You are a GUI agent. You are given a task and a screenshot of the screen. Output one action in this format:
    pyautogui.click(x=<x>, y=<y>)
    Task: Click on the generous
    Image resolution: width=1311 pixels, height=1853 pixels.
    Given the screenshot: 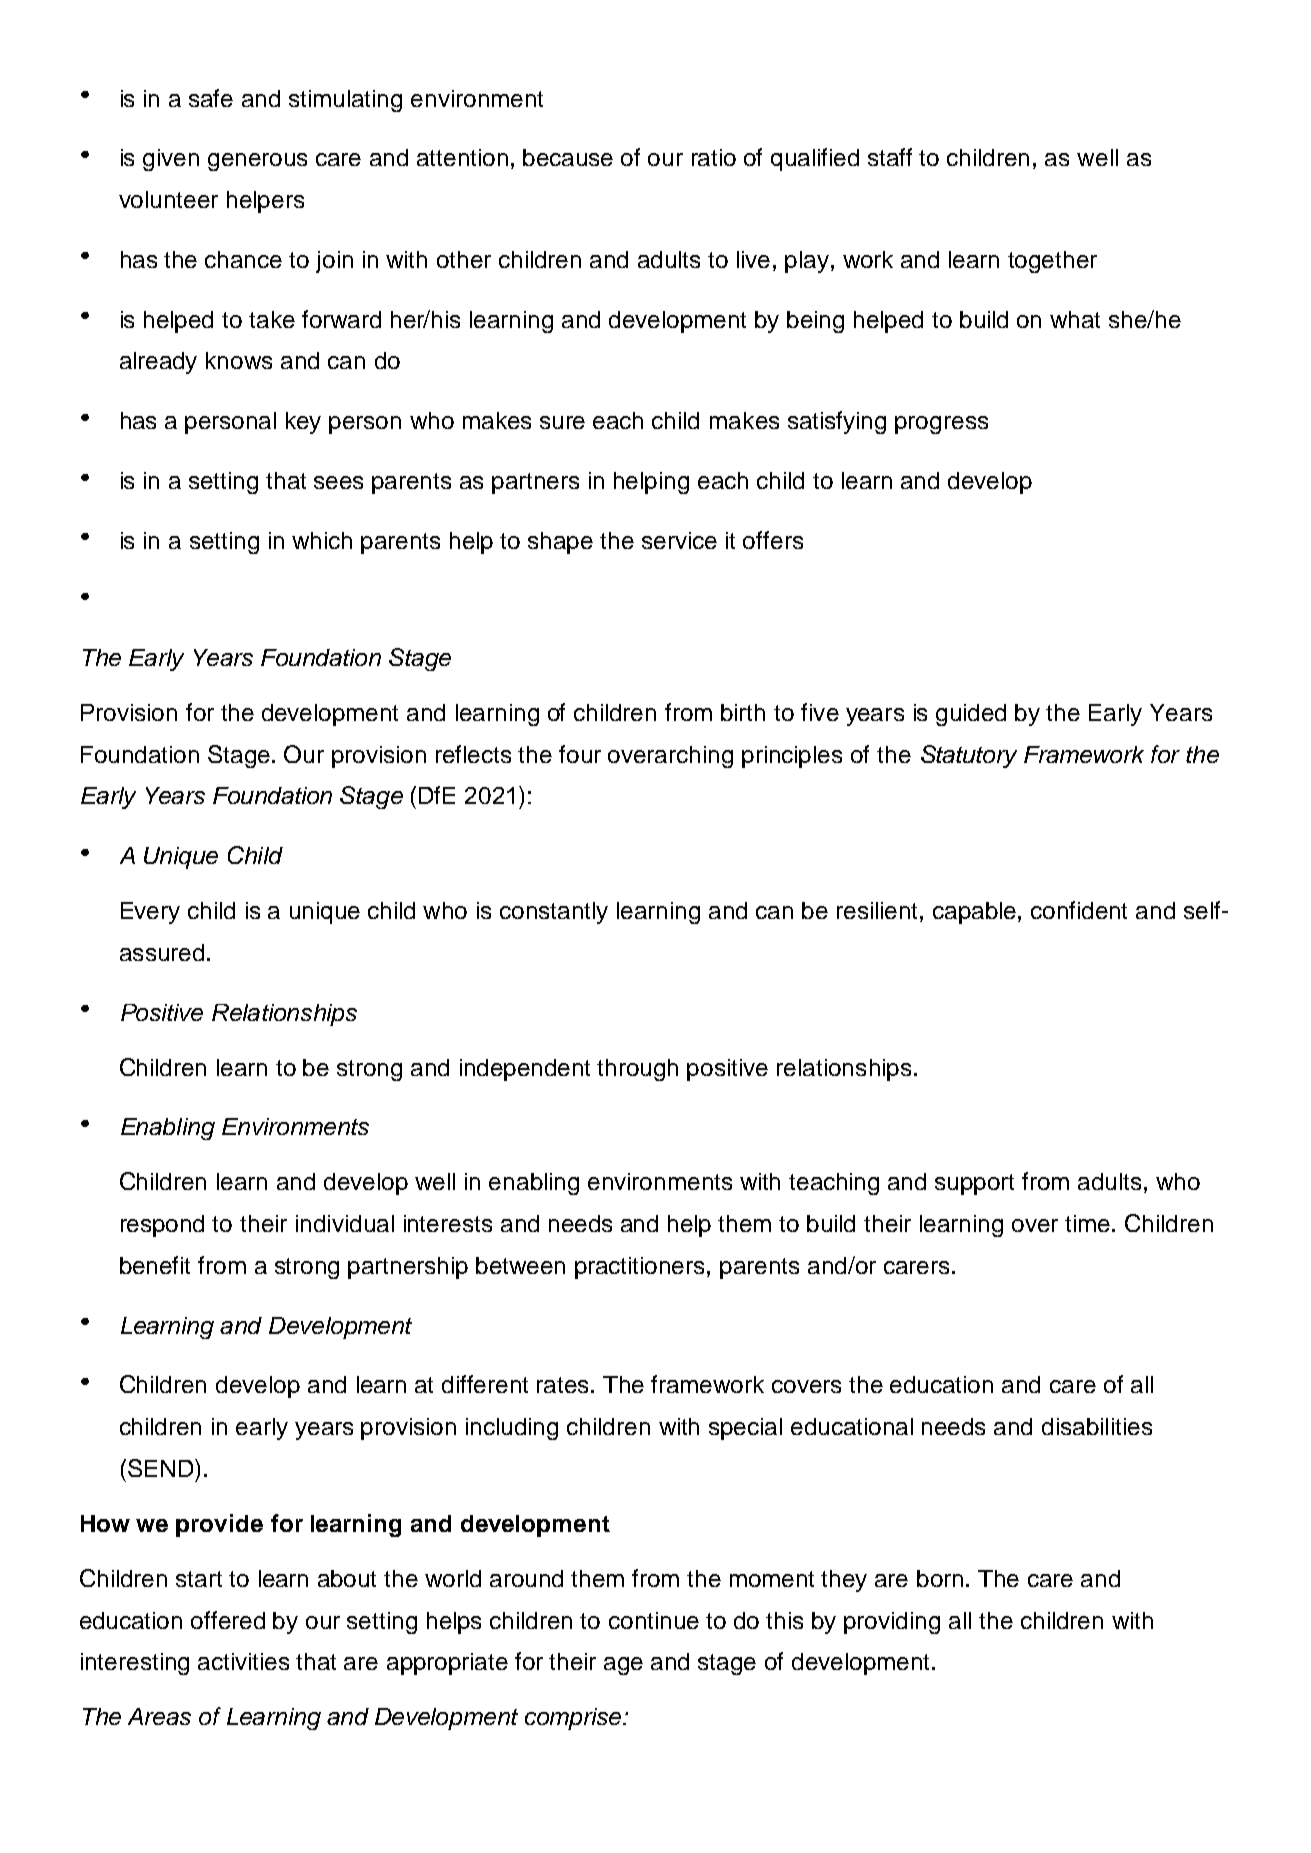 What is the action you would take?
    pyautogui.click(x=257, y=162)
